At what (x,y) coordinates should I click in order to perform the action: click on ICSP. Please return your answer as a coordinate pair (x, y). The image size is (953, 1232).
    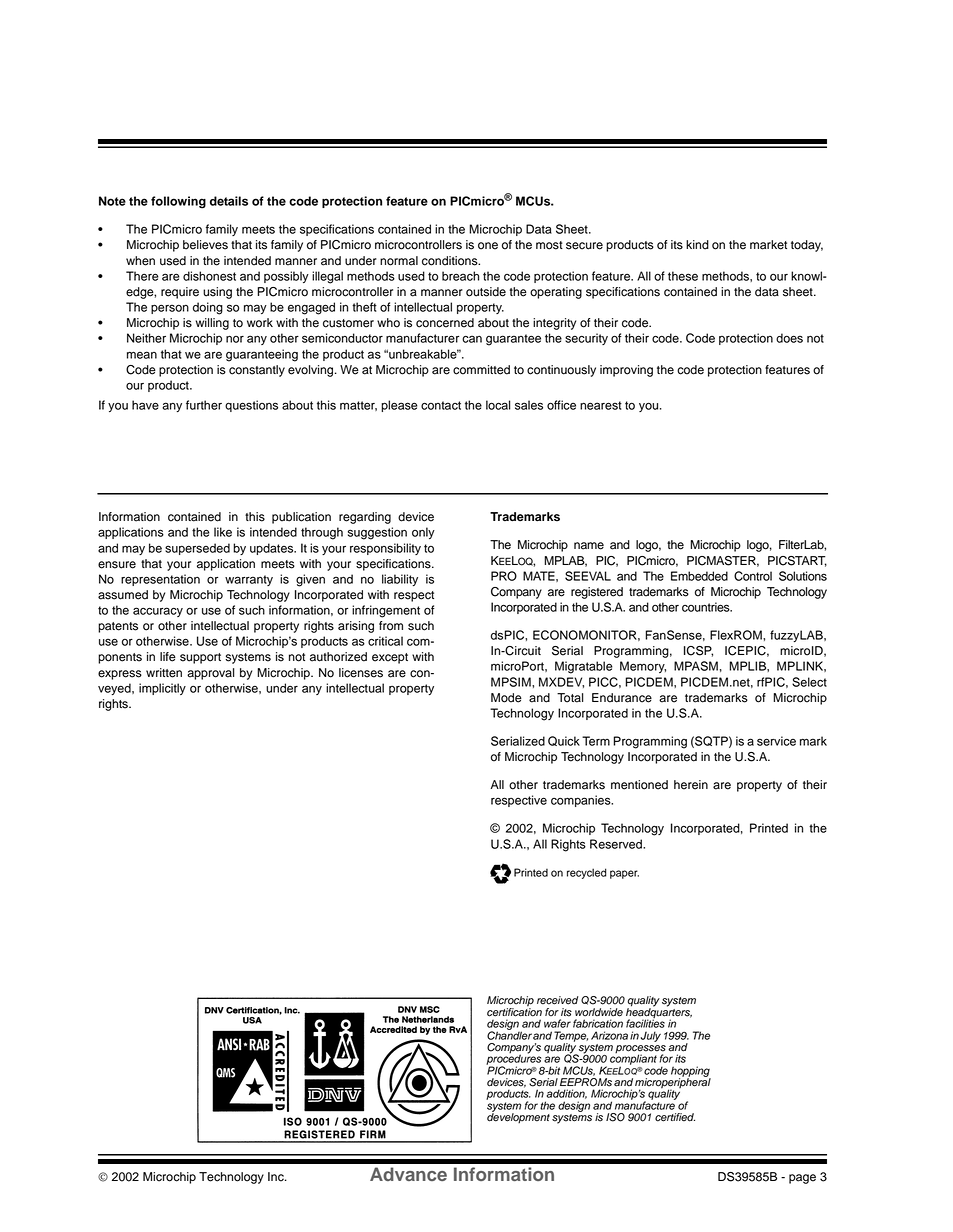
    Looking at the image, I should click on (698, 651).
